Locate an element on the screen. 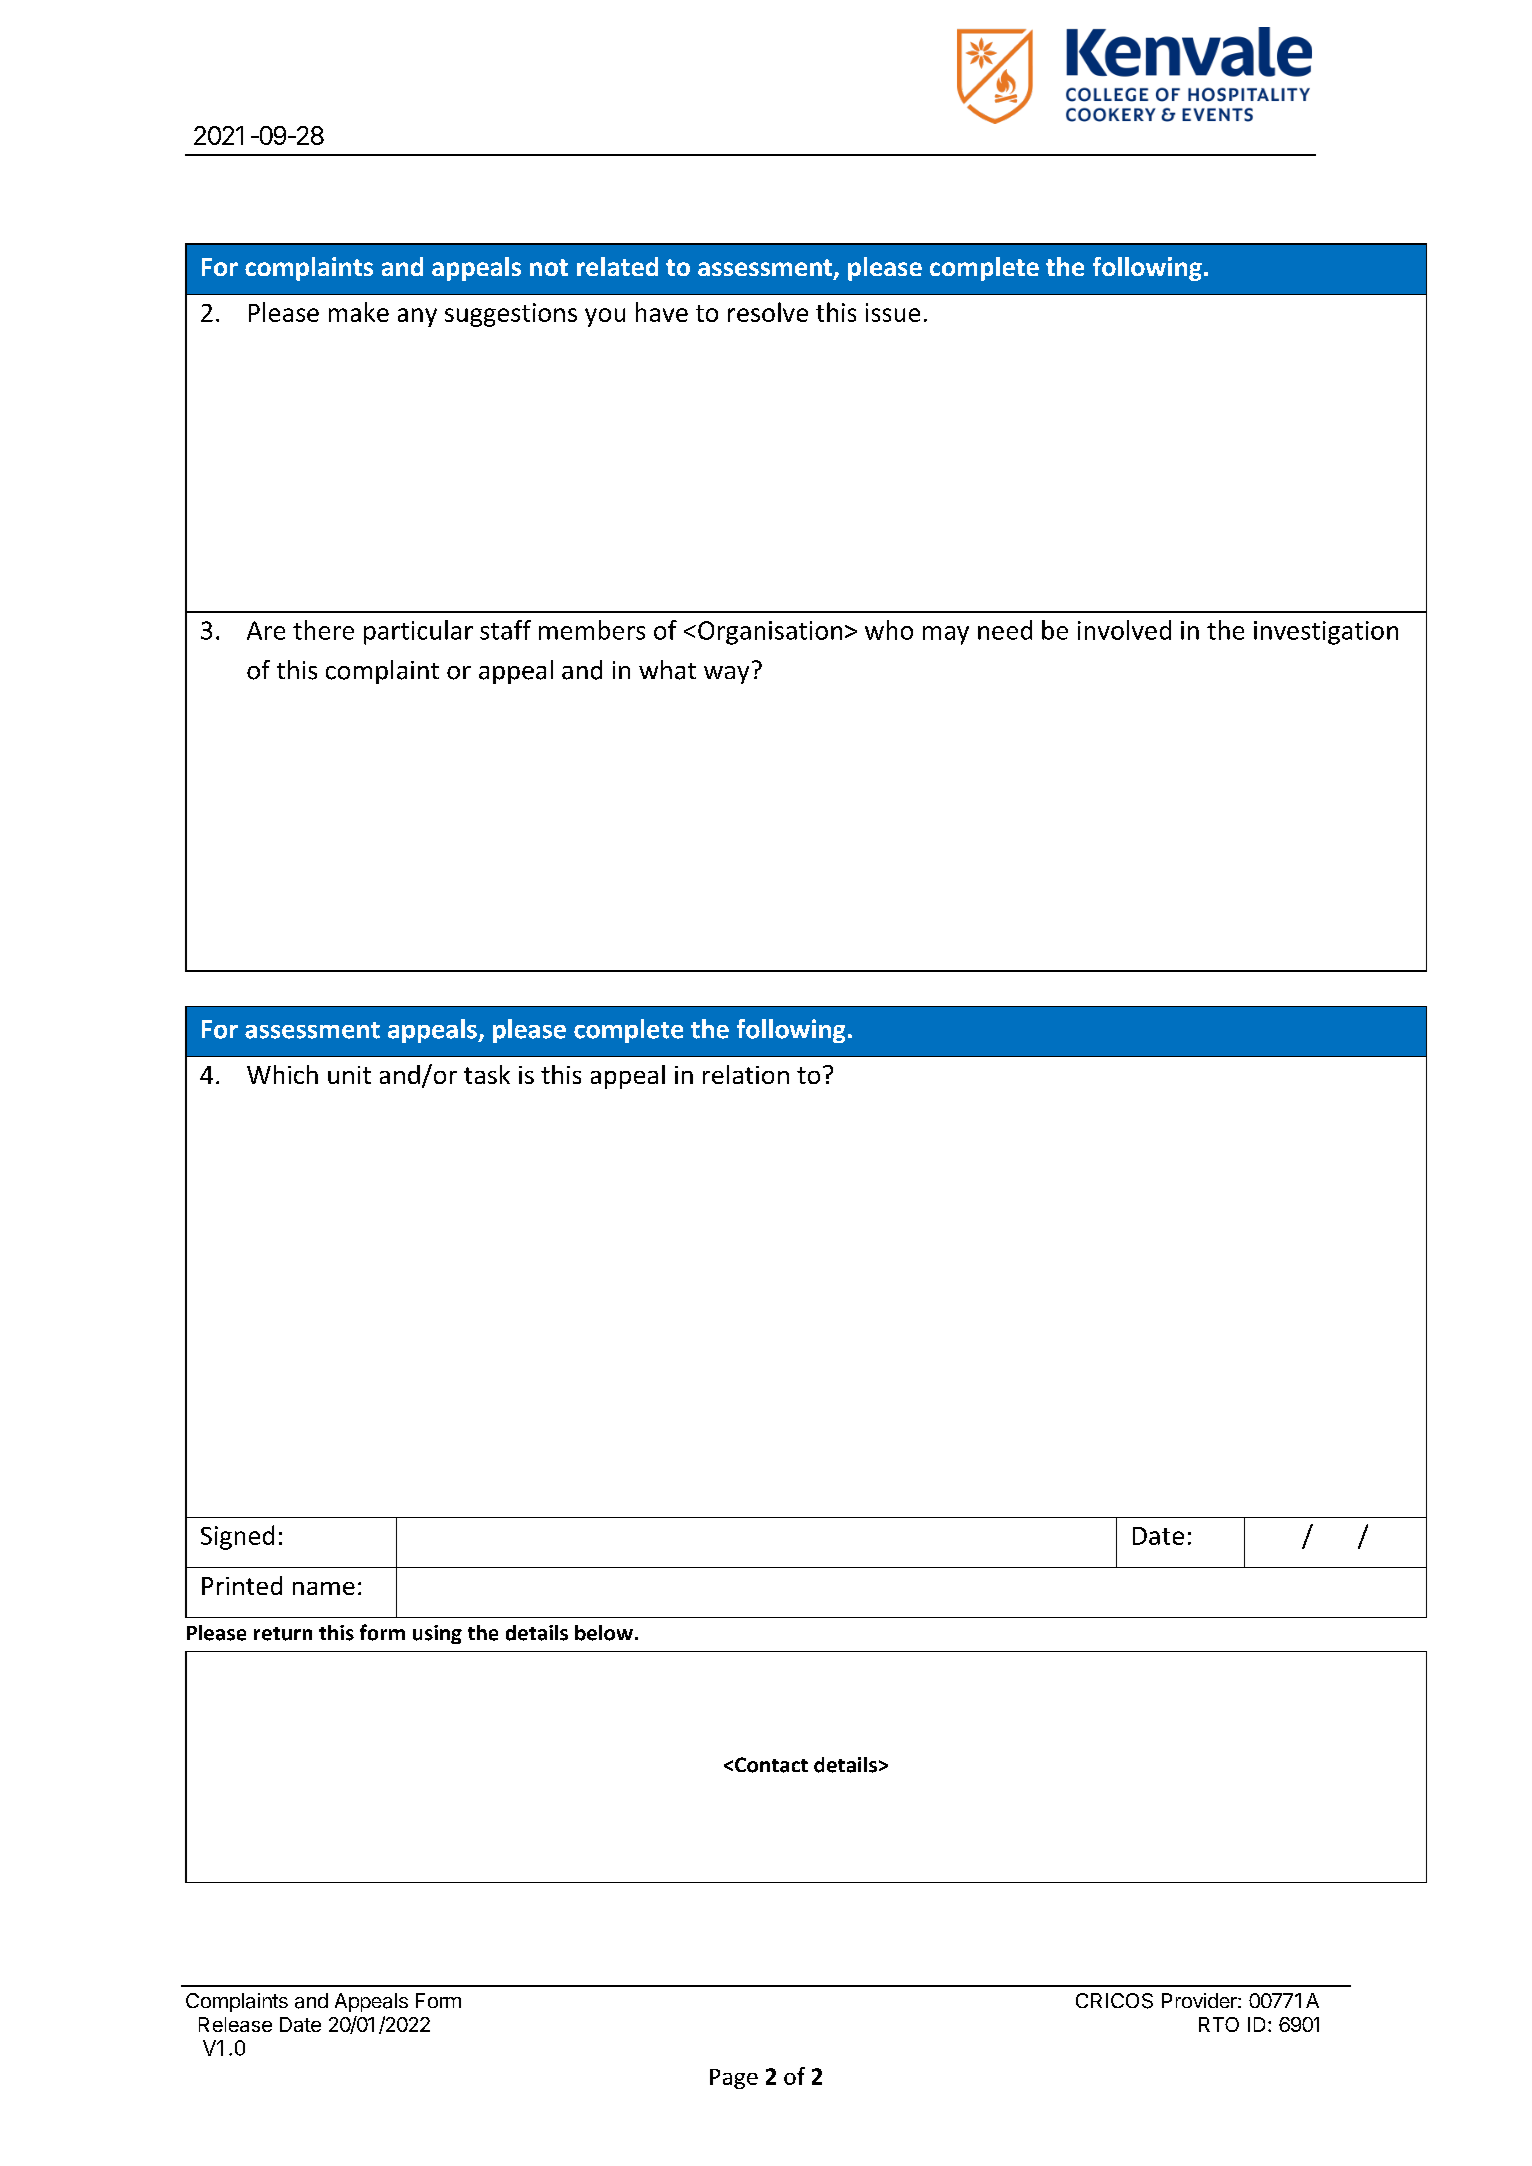  make is located at coordinates (359, 312).
